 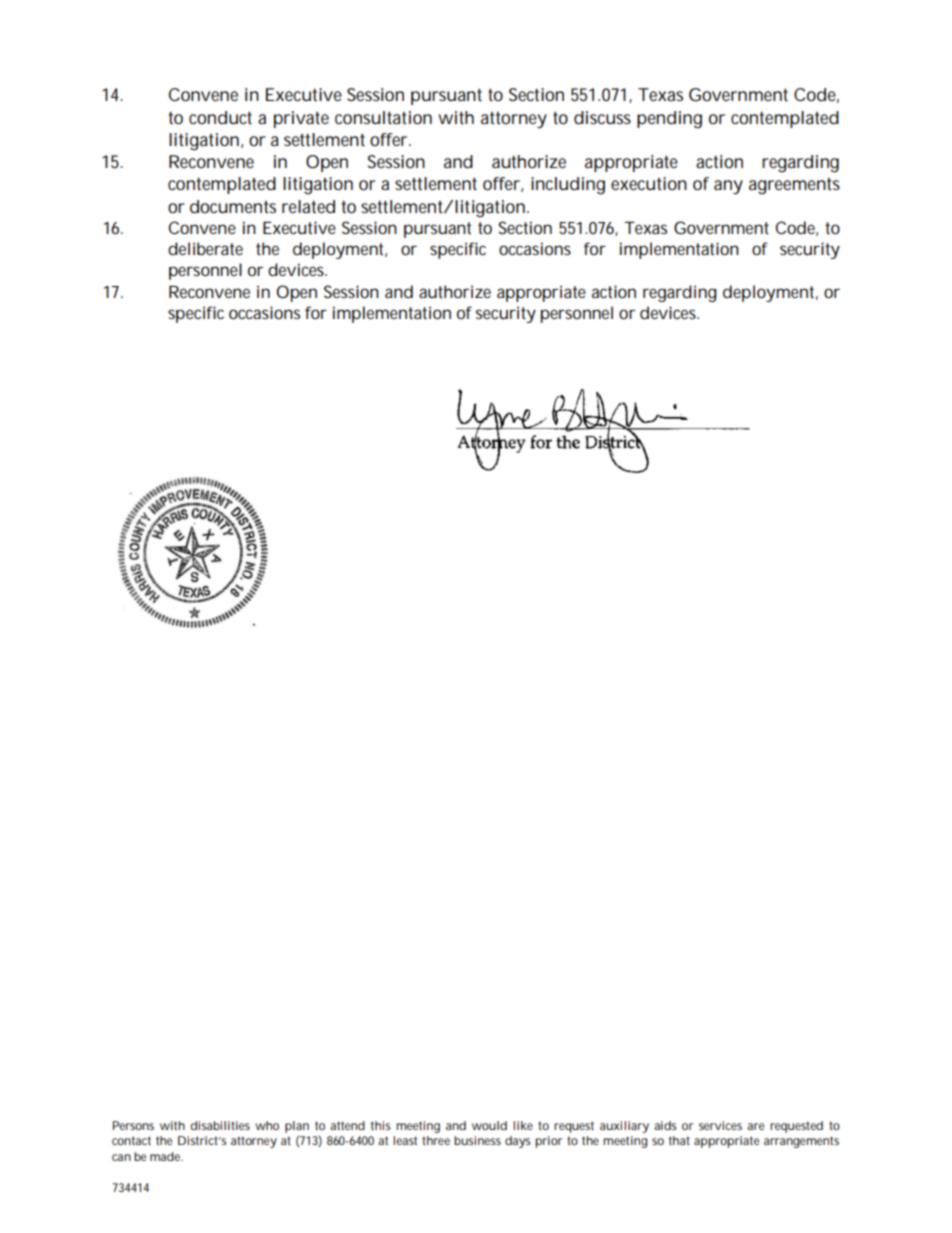 What do you see at coordinates (489, 1125) in the document?
I see `would` at bounding box center [489, 1125].
